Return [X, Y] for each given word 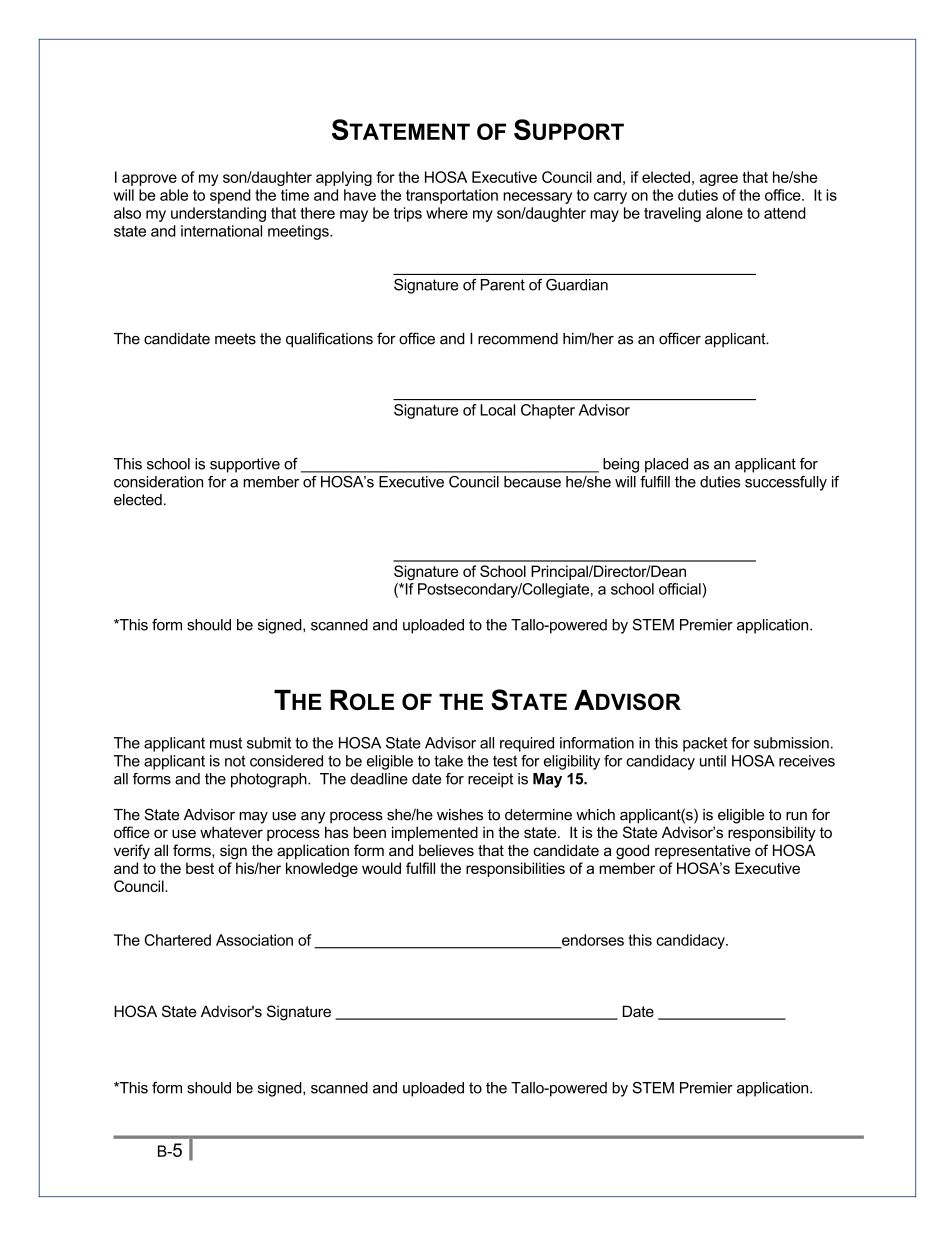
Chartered [177, 940]
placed [666, 465]
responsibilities [515, 869]
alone [724, 213]
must [226, 743]
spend [230, 196]
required [527, 744]
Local [497, 410]
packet [705, 744]
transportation [452, 196]
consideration [158, 482]
